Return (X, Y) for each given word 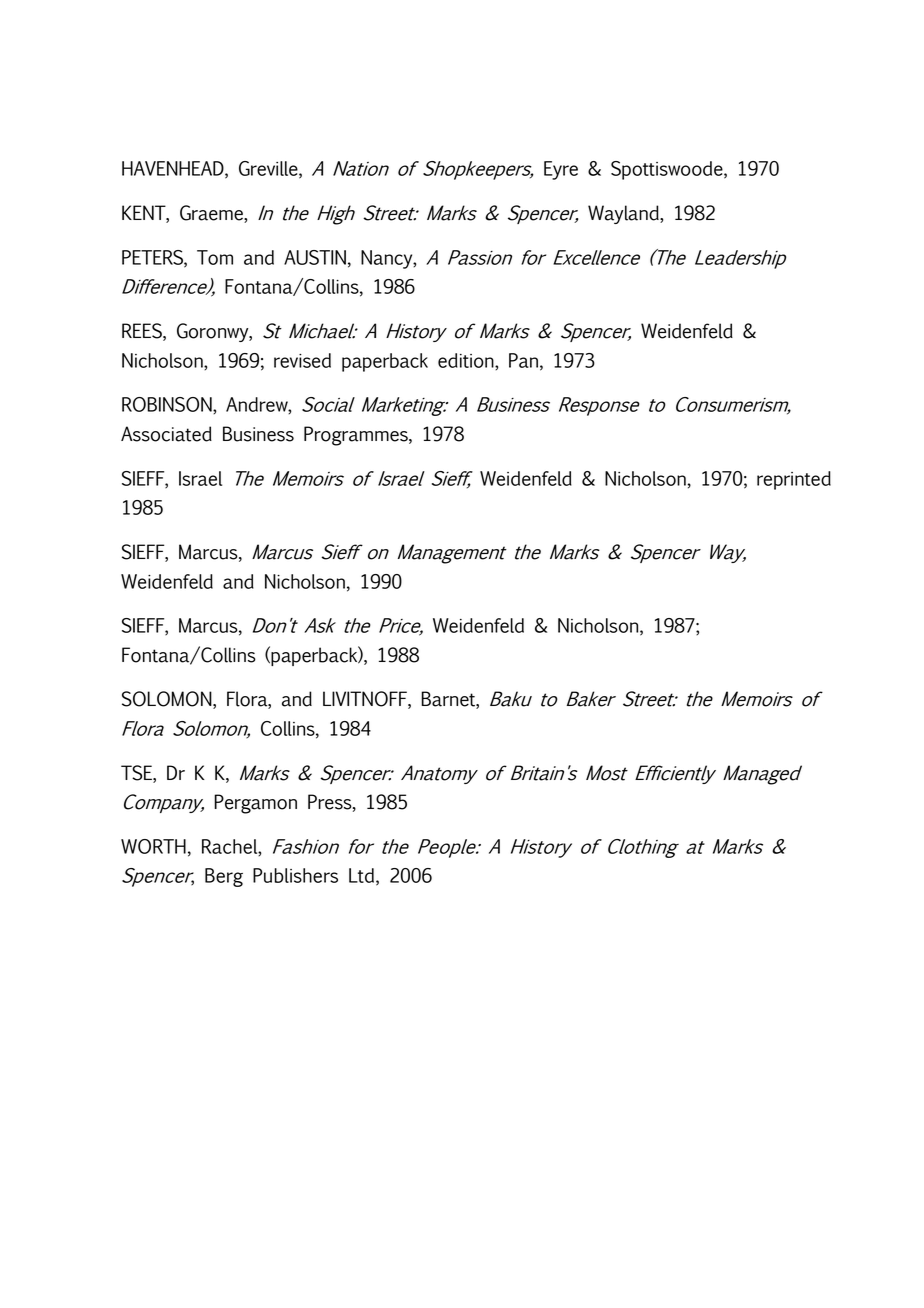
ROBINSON (168, 405)
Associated (166, 434)
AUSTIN (315, 257)
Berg (224, 877)
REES (143, 332)
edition (467, 361)
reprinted (794, 480)
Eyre (561, 170)
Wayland (624, 214)
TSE (137, 773)
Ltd (361, 875)
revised (302, 360)
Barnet (449, 700)
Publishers (295, 875)
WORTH (153, 846)
